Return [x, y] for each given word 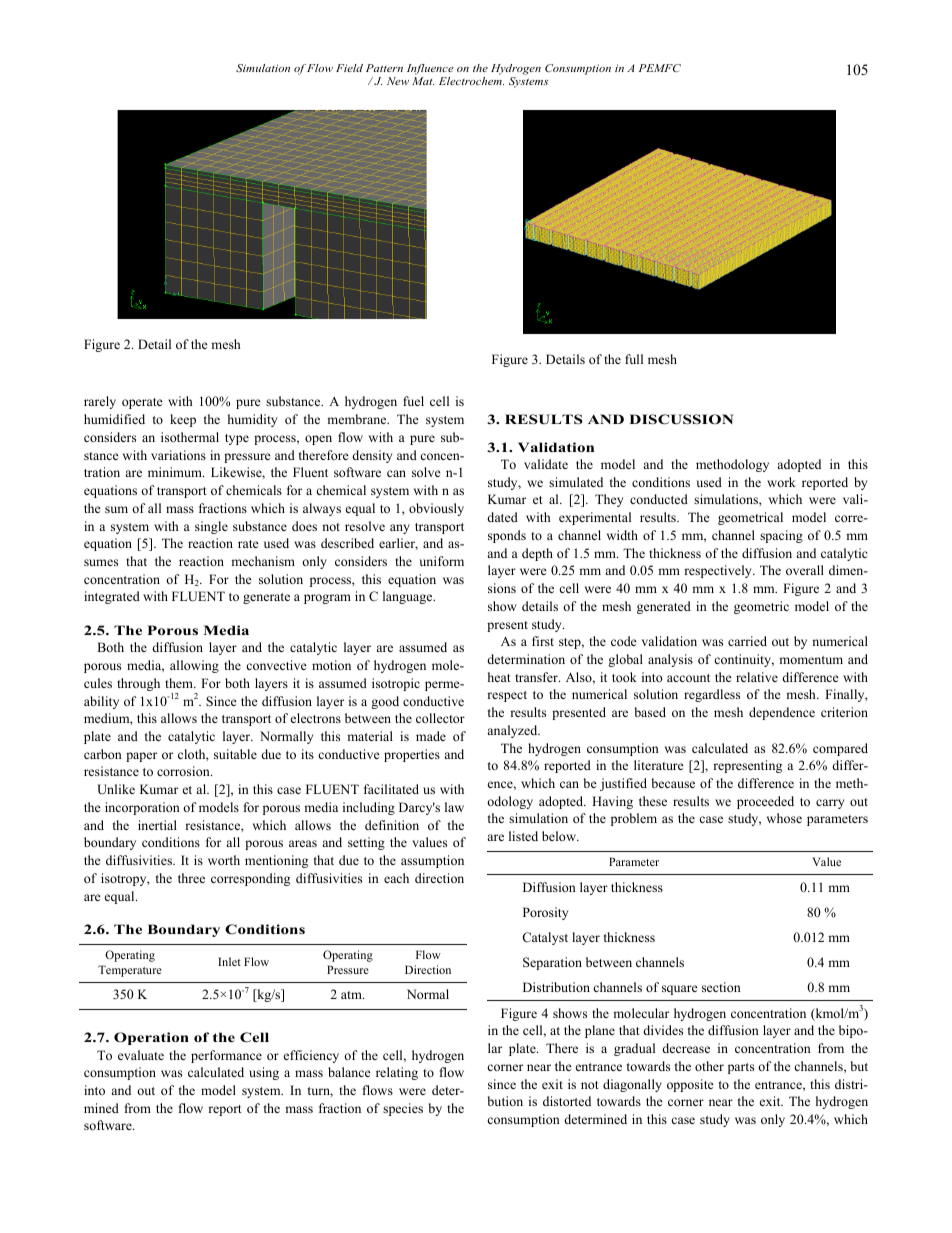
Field [349, 68]
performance [226, 1056]
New [398, 81]
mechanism [263, 561]
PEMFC [659, 68]
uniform [441, 561]
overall [805, 570]
